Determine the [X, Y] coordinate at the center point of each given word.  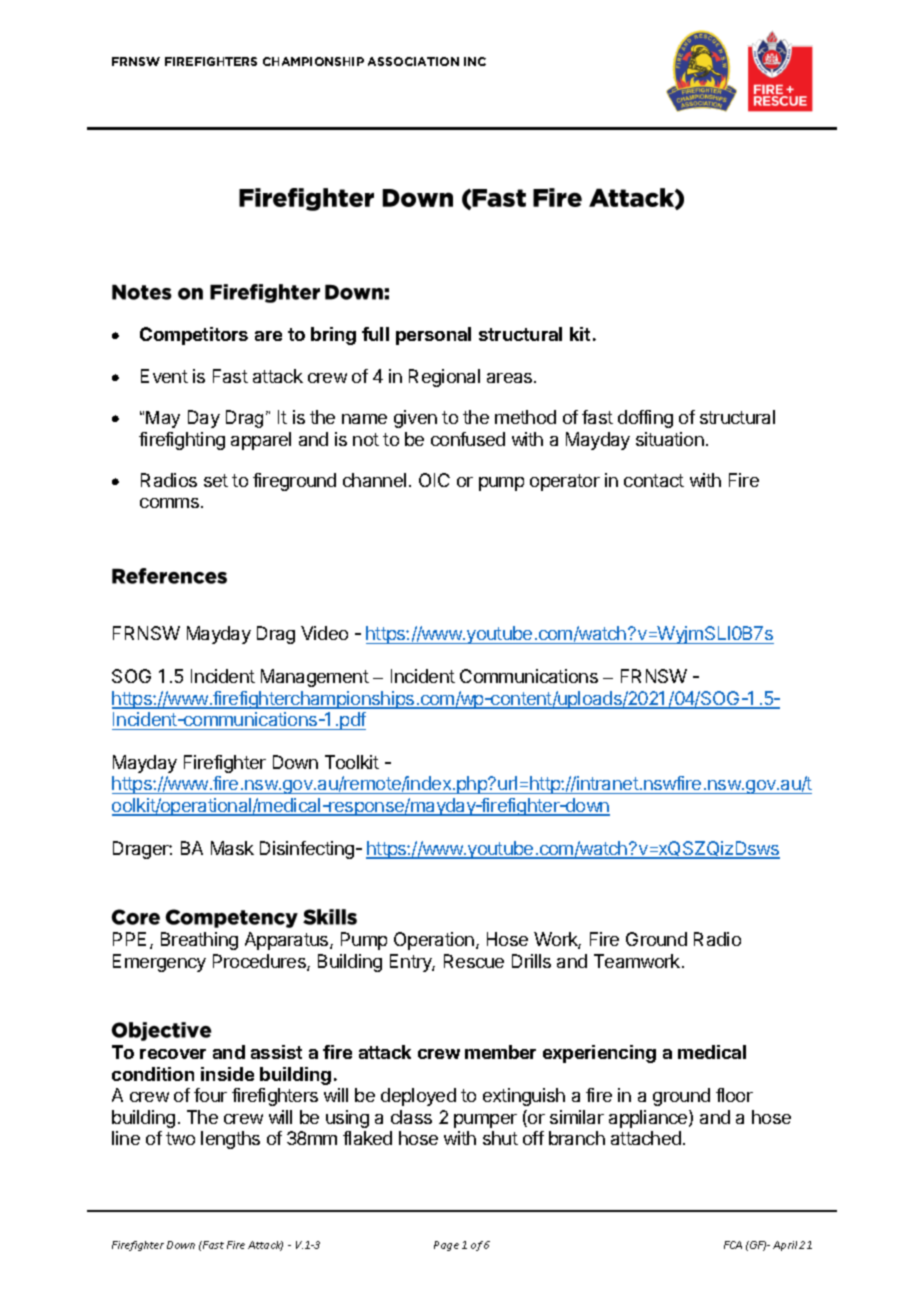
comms [171, 503]
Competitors [194, 336]
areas [511, 378]
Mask [232, 848]
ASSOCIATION [413, 61]
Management [315, 678]
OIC [434, 480]
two [180, 1138]
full [375, 334]
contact [654, 480]
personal [433, 336]
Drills [531, 961]
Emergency [159, 963]
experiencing [599, 1054]
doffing [645, 419]
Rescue [474, 961]
